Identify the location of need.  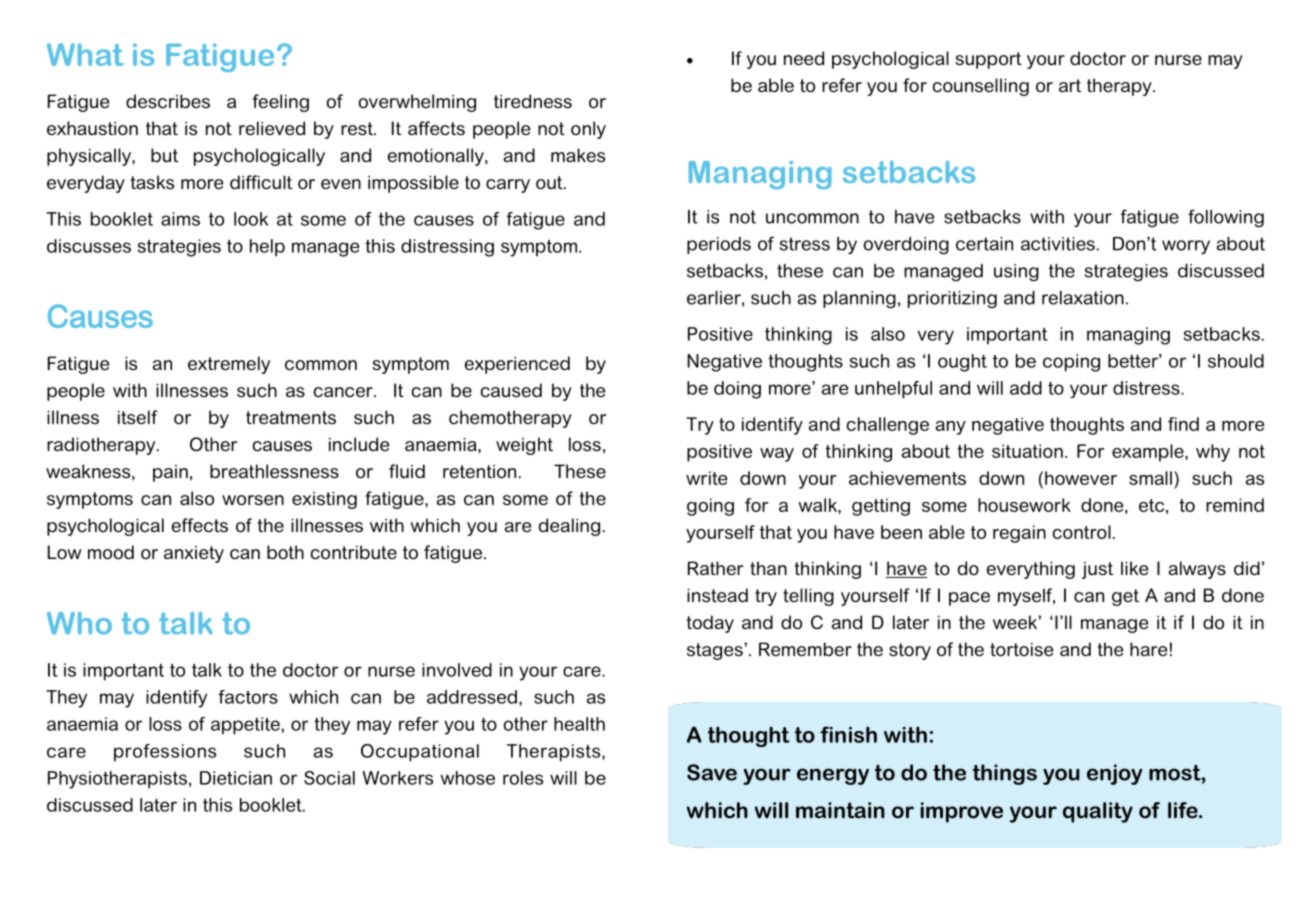
(804, 58).
